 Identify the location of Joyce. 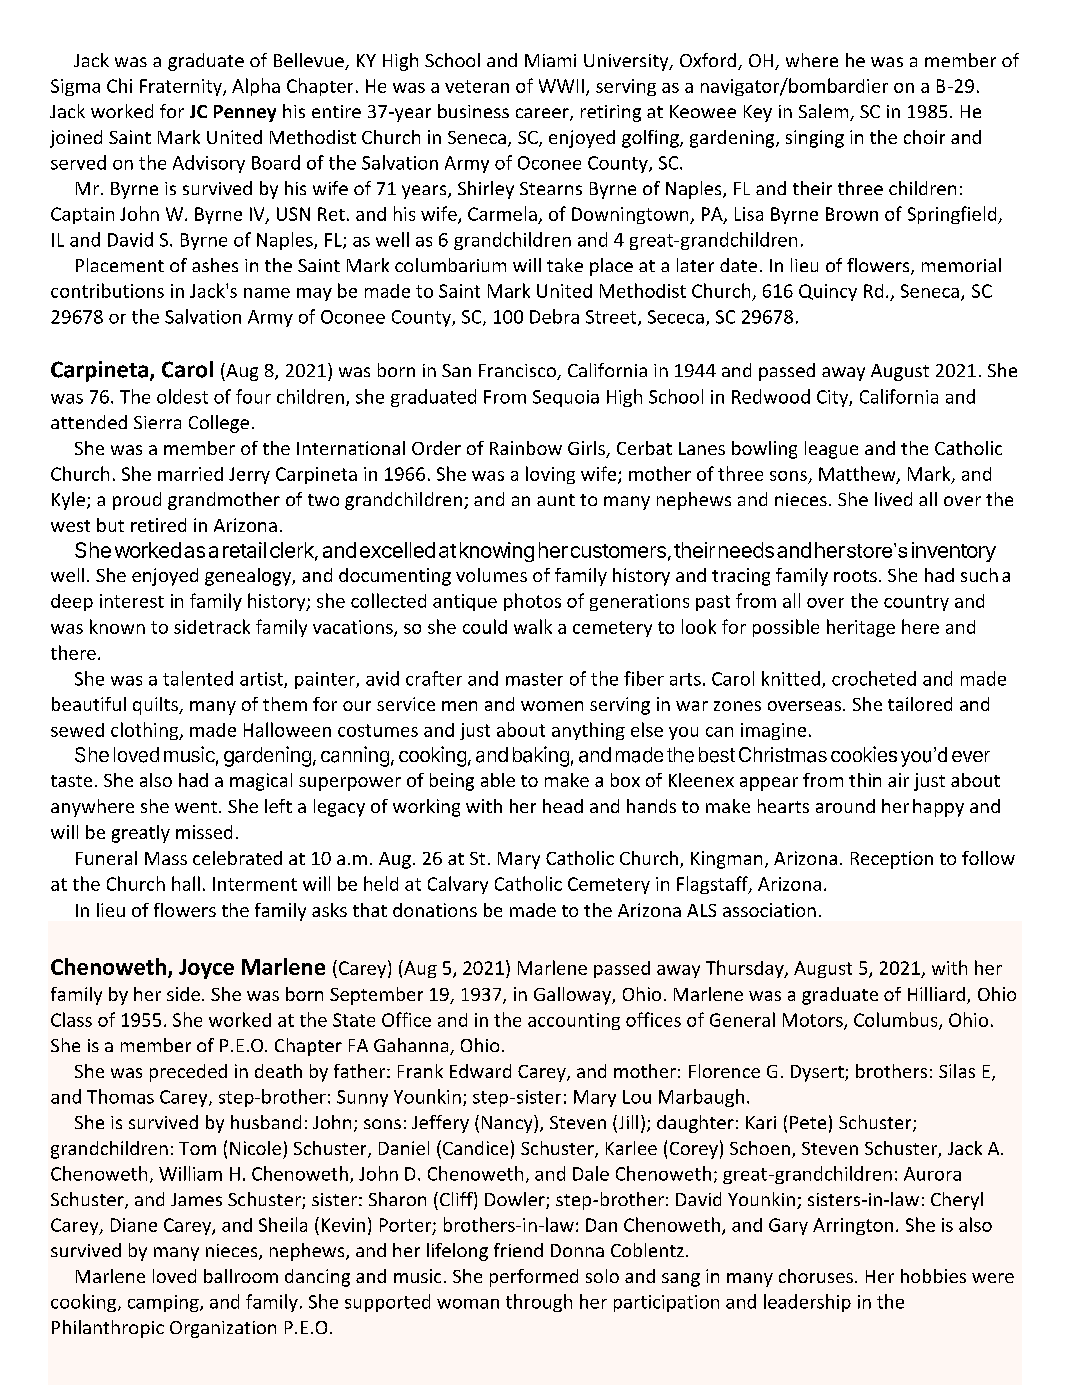
(206, 969).
